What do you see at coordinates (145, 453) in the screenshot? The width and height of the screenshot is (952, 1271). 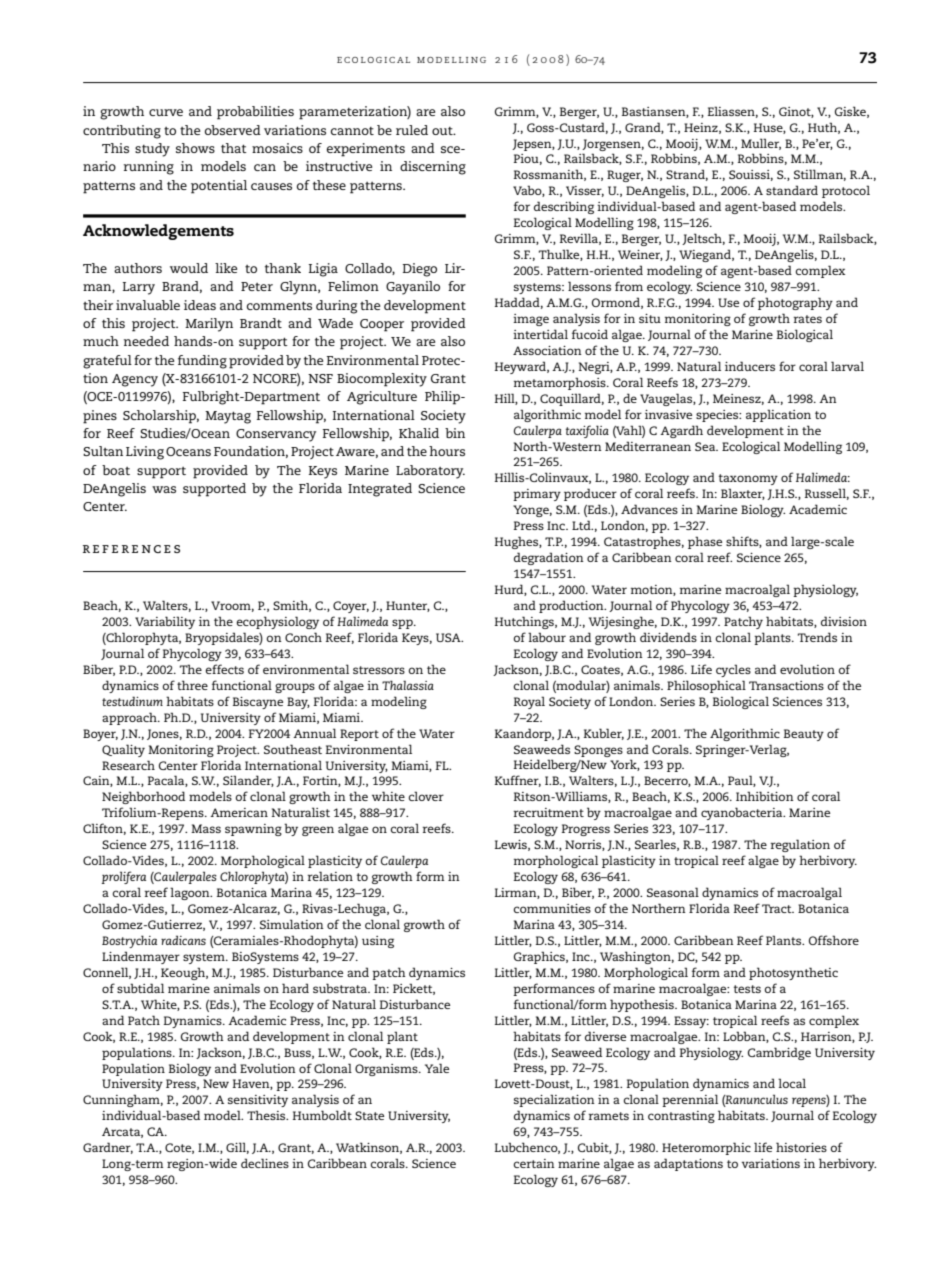 I see `Living` at bounding box center [145, 453].
